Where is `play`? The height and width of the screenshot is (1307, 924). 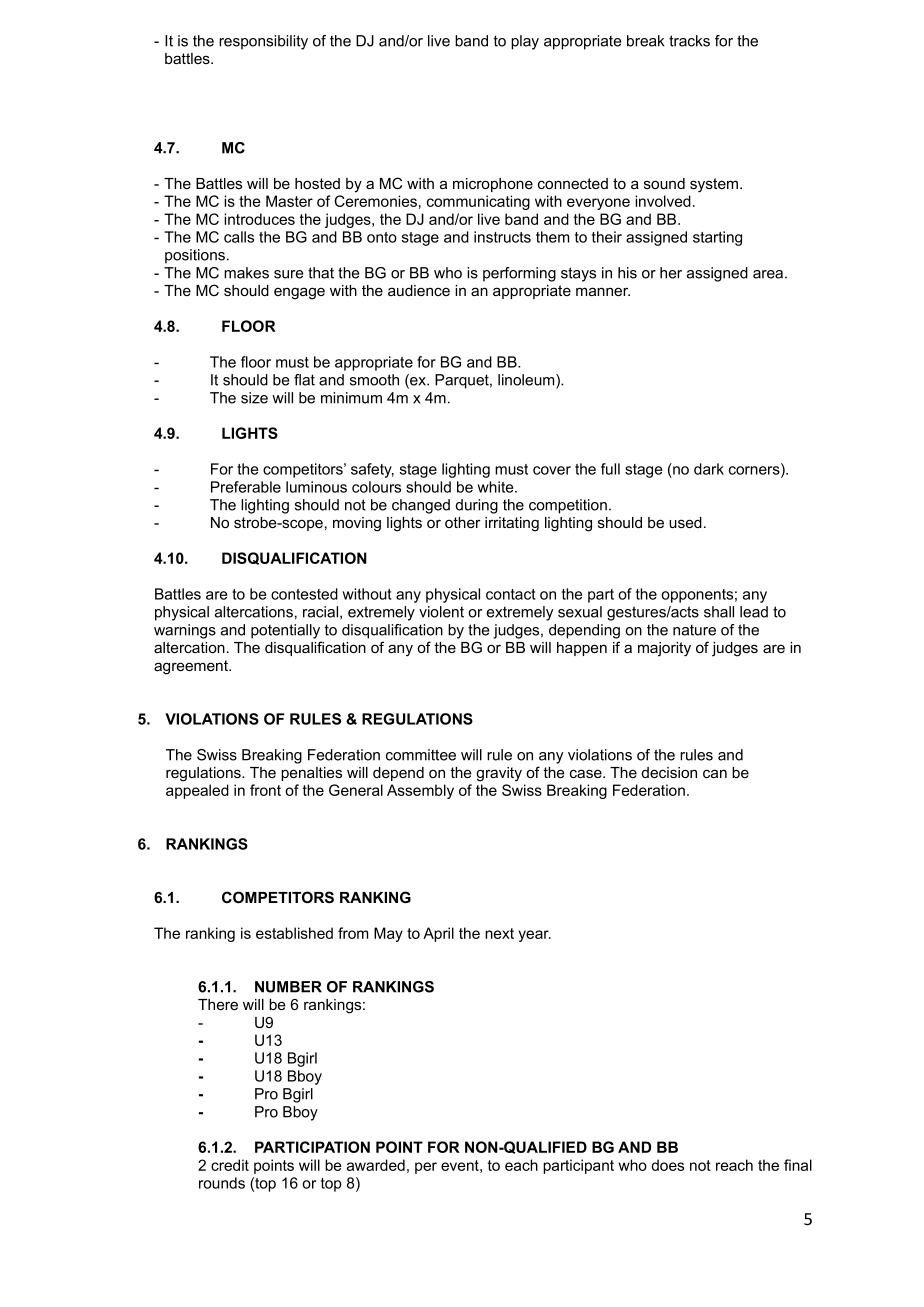 play is located at coordinates (525, 42).
